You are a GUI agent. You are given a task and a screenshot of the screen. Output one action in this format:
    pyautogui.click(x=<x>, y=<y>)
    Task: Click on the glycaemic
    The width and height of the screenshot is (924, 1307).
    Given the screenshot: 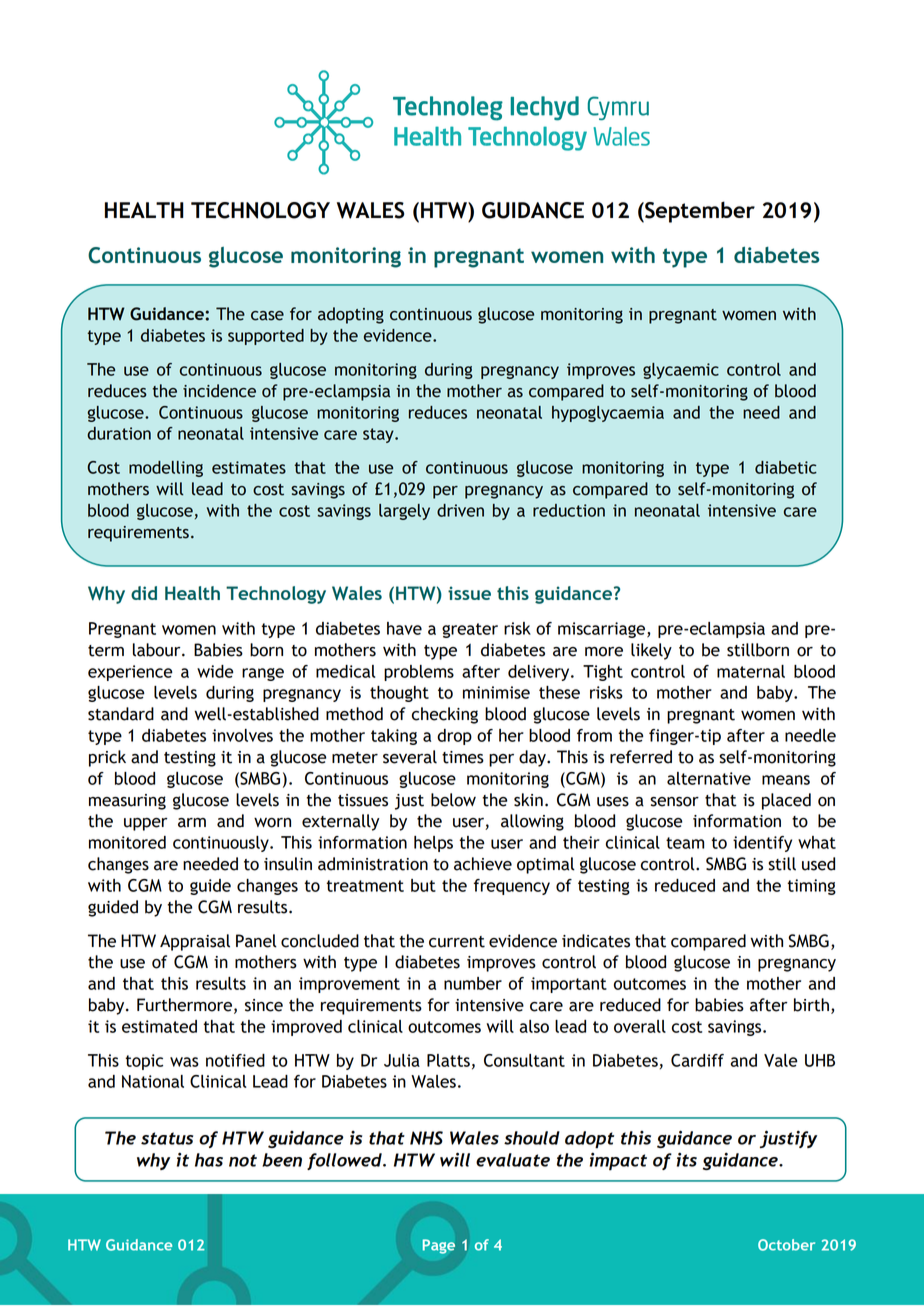 What is the action you would take?
    pyautogui.click(x=681, y=371)
